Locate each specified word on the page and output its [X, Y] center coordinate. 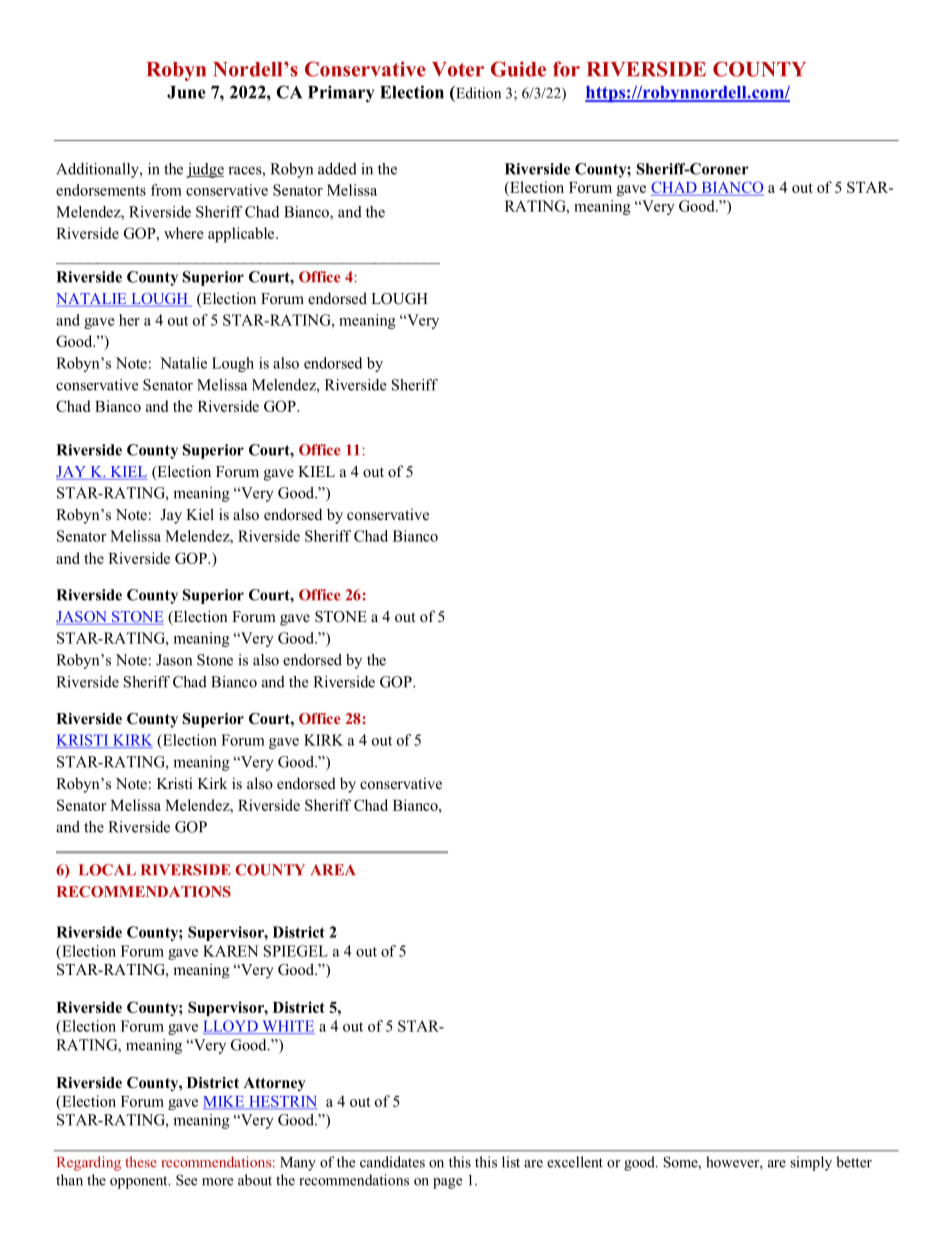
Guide [518, 69]
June [186, 92]
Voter [458, 69]
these [141, 1162]
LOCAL [107, 870]
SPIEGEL [296, 951]
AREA [333, 869]
